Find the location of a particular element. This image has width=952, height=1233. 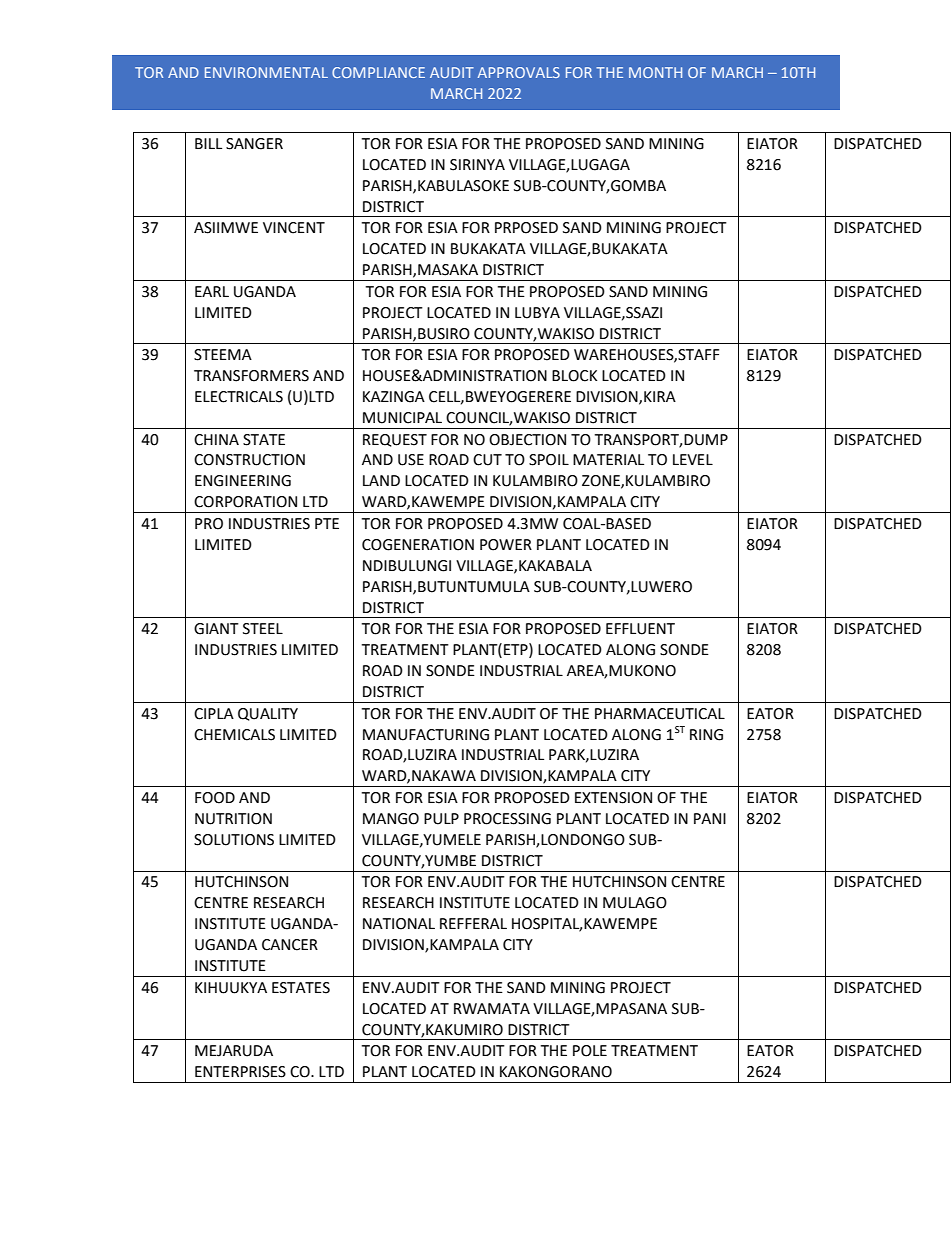

NUTRITION is located at coordinates (233, 819).
